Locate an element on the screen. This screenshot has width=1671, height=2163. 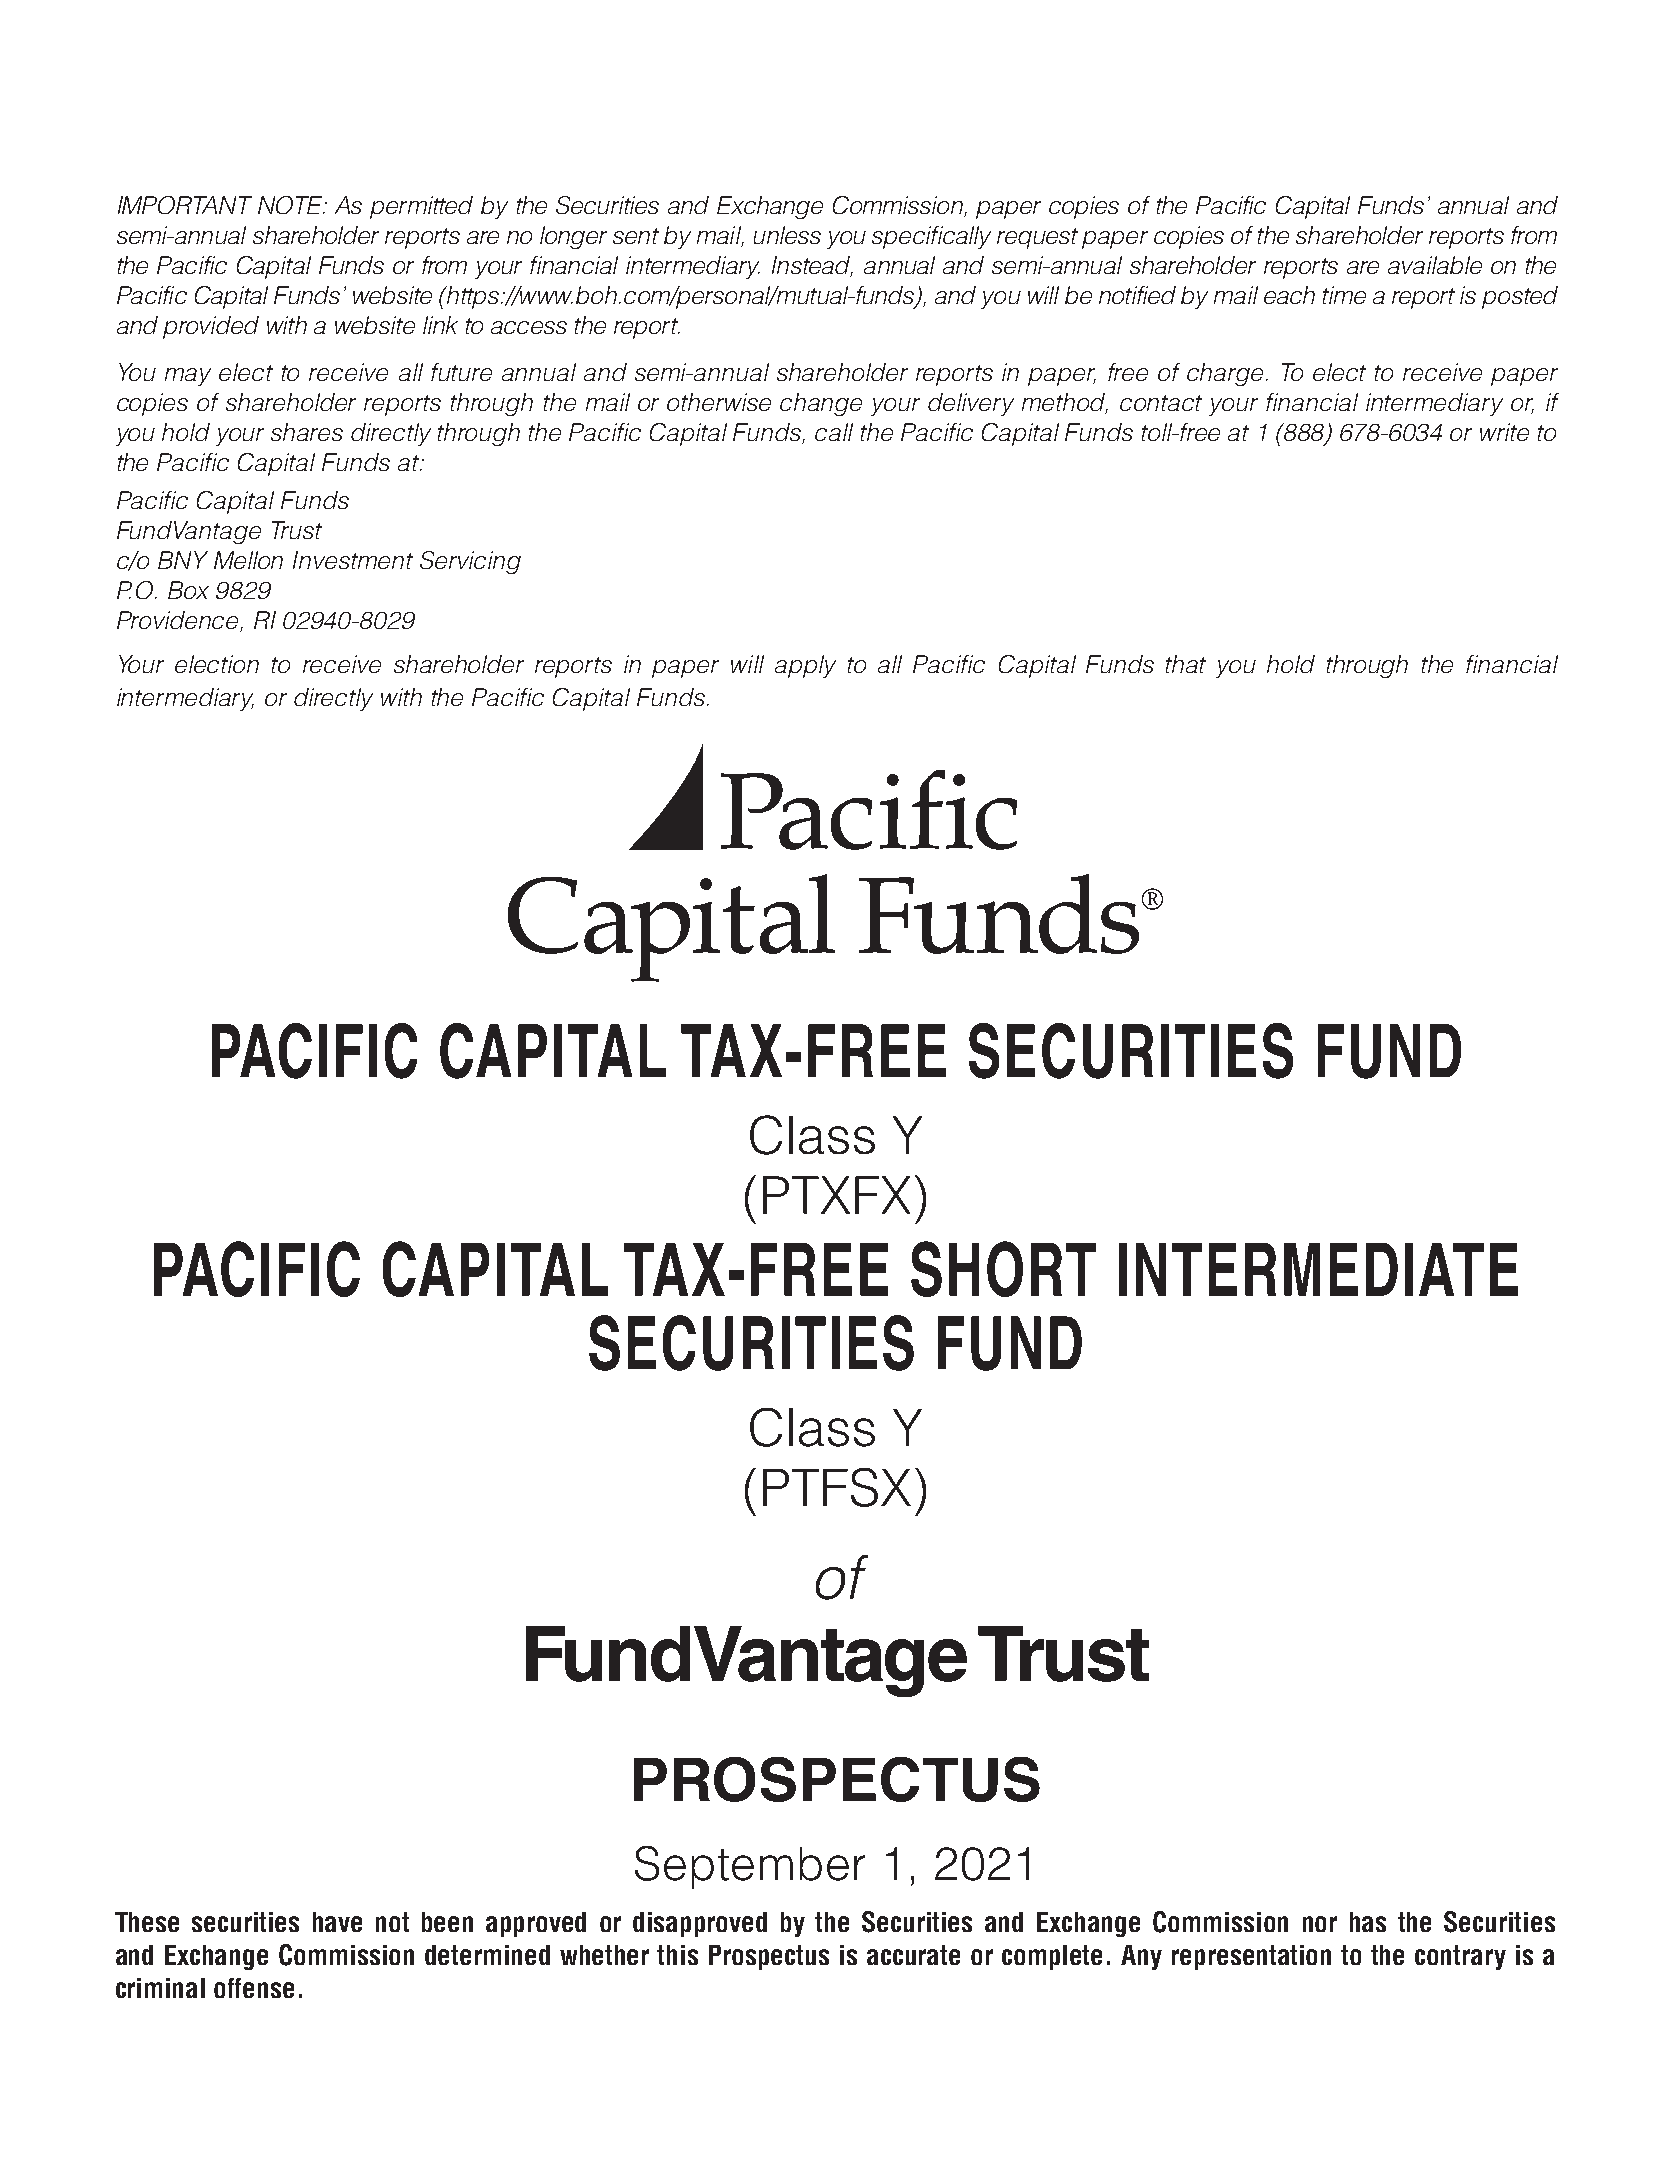
time is located at coordinates (1344, 295).
